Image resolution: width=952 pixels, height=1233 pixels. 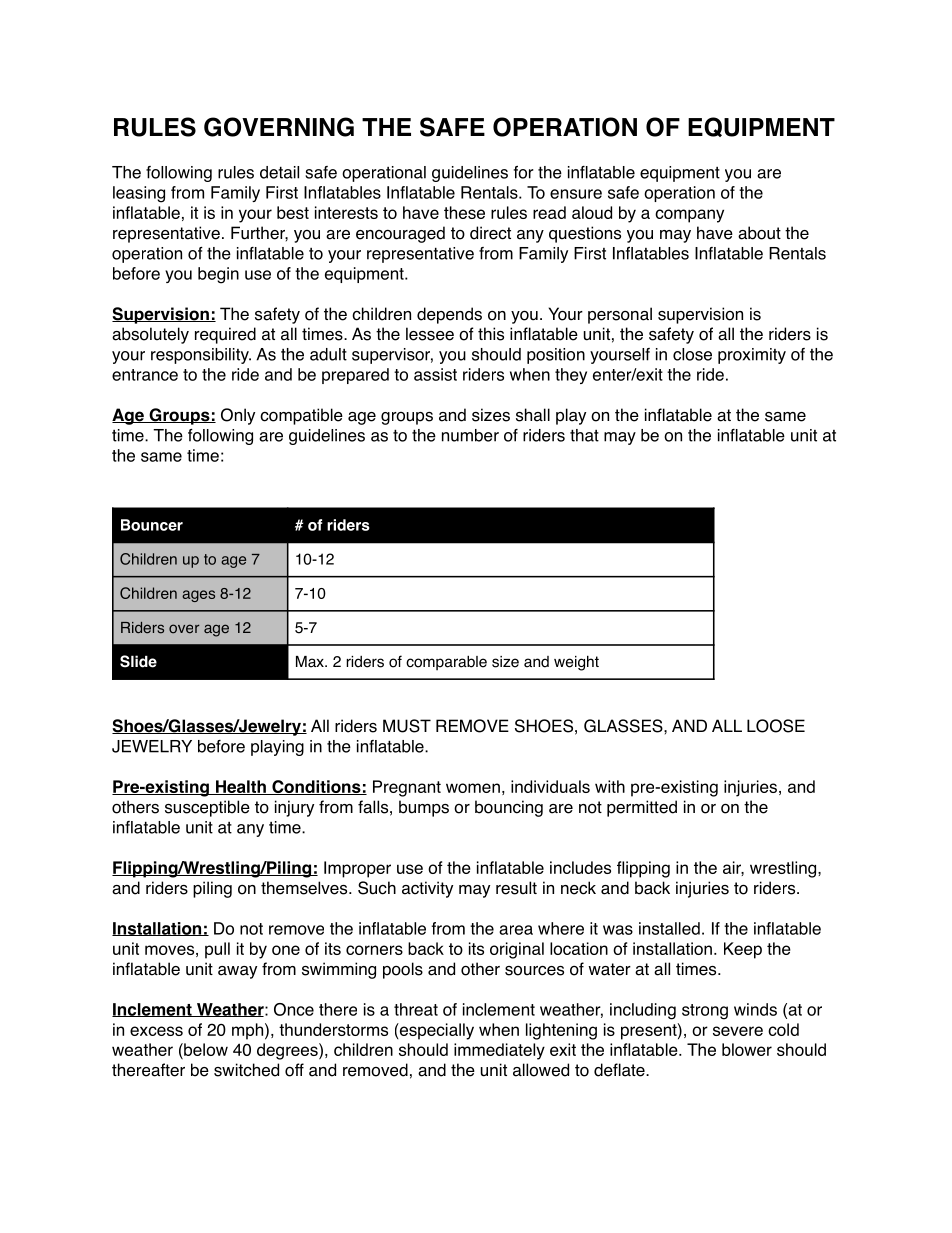 What do you see at coordinates (246, 1070) in the screenshot?
I see `switched` at bounding box center [246, 1070].
